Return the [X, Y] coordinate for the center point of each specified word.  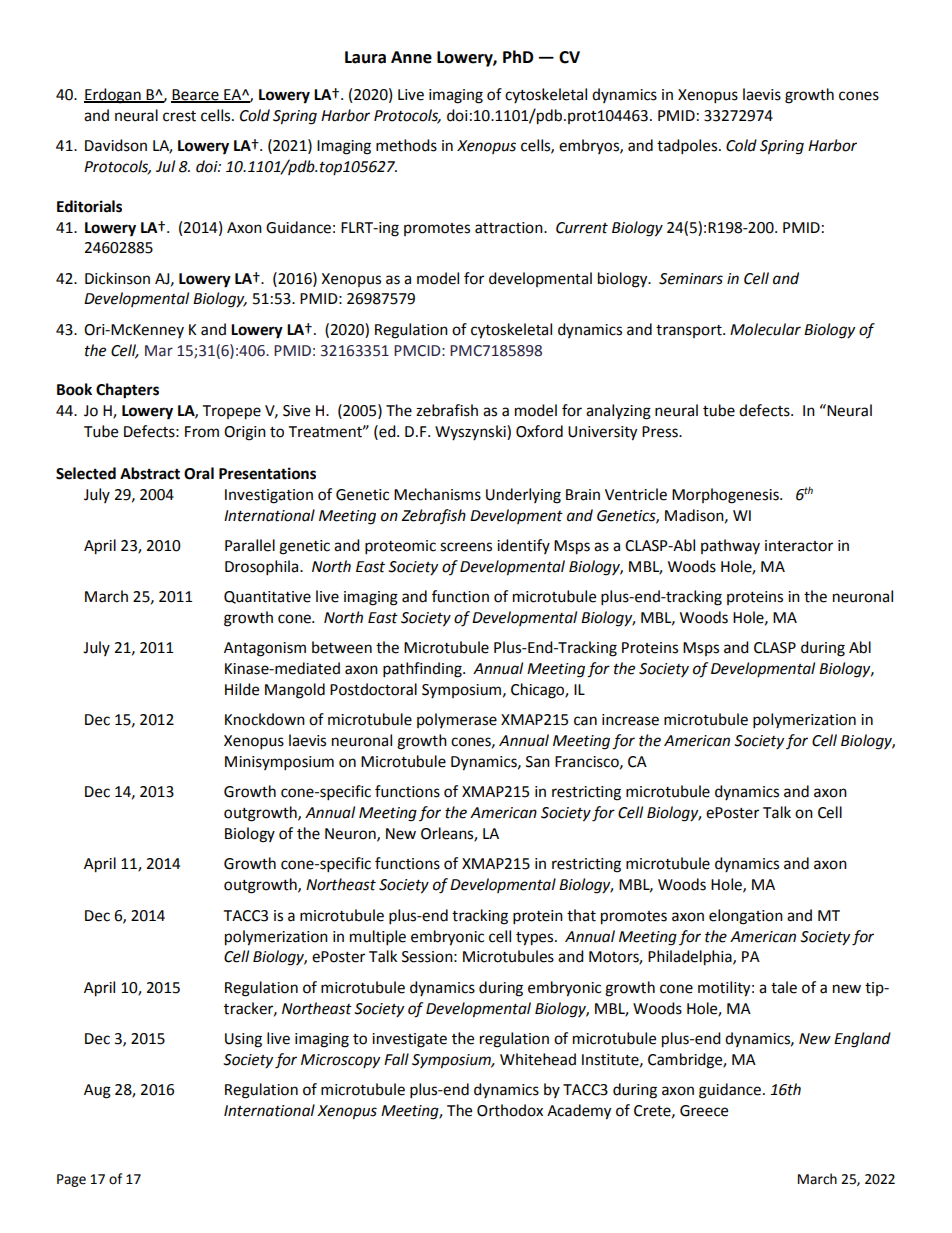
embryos [590, 146]
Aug [97, 1091]
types [536, 939]
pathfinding [423, 670]
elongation [746, 917]
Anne [411, 57]
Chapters [127, 391]
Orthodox [510, 1110]
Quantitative [267, 597]
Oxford [539, 431]
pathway [730, 546]
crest [179, 116]
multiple [378, 938]
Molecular [765, 329]
